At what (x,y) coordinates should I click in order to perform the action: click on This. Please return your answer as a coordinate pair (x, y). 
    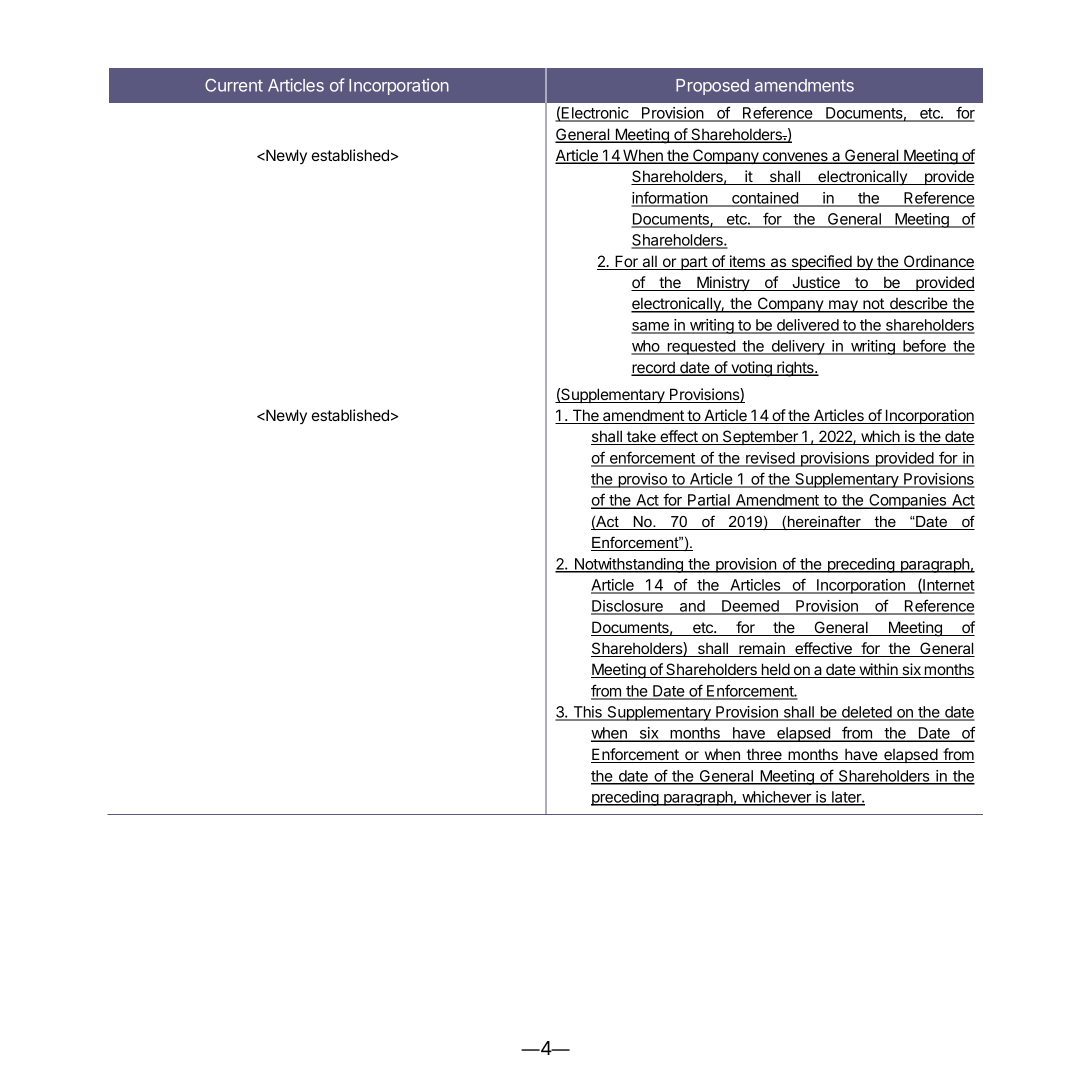
    Looking at the image, I should click on (587, 713).
